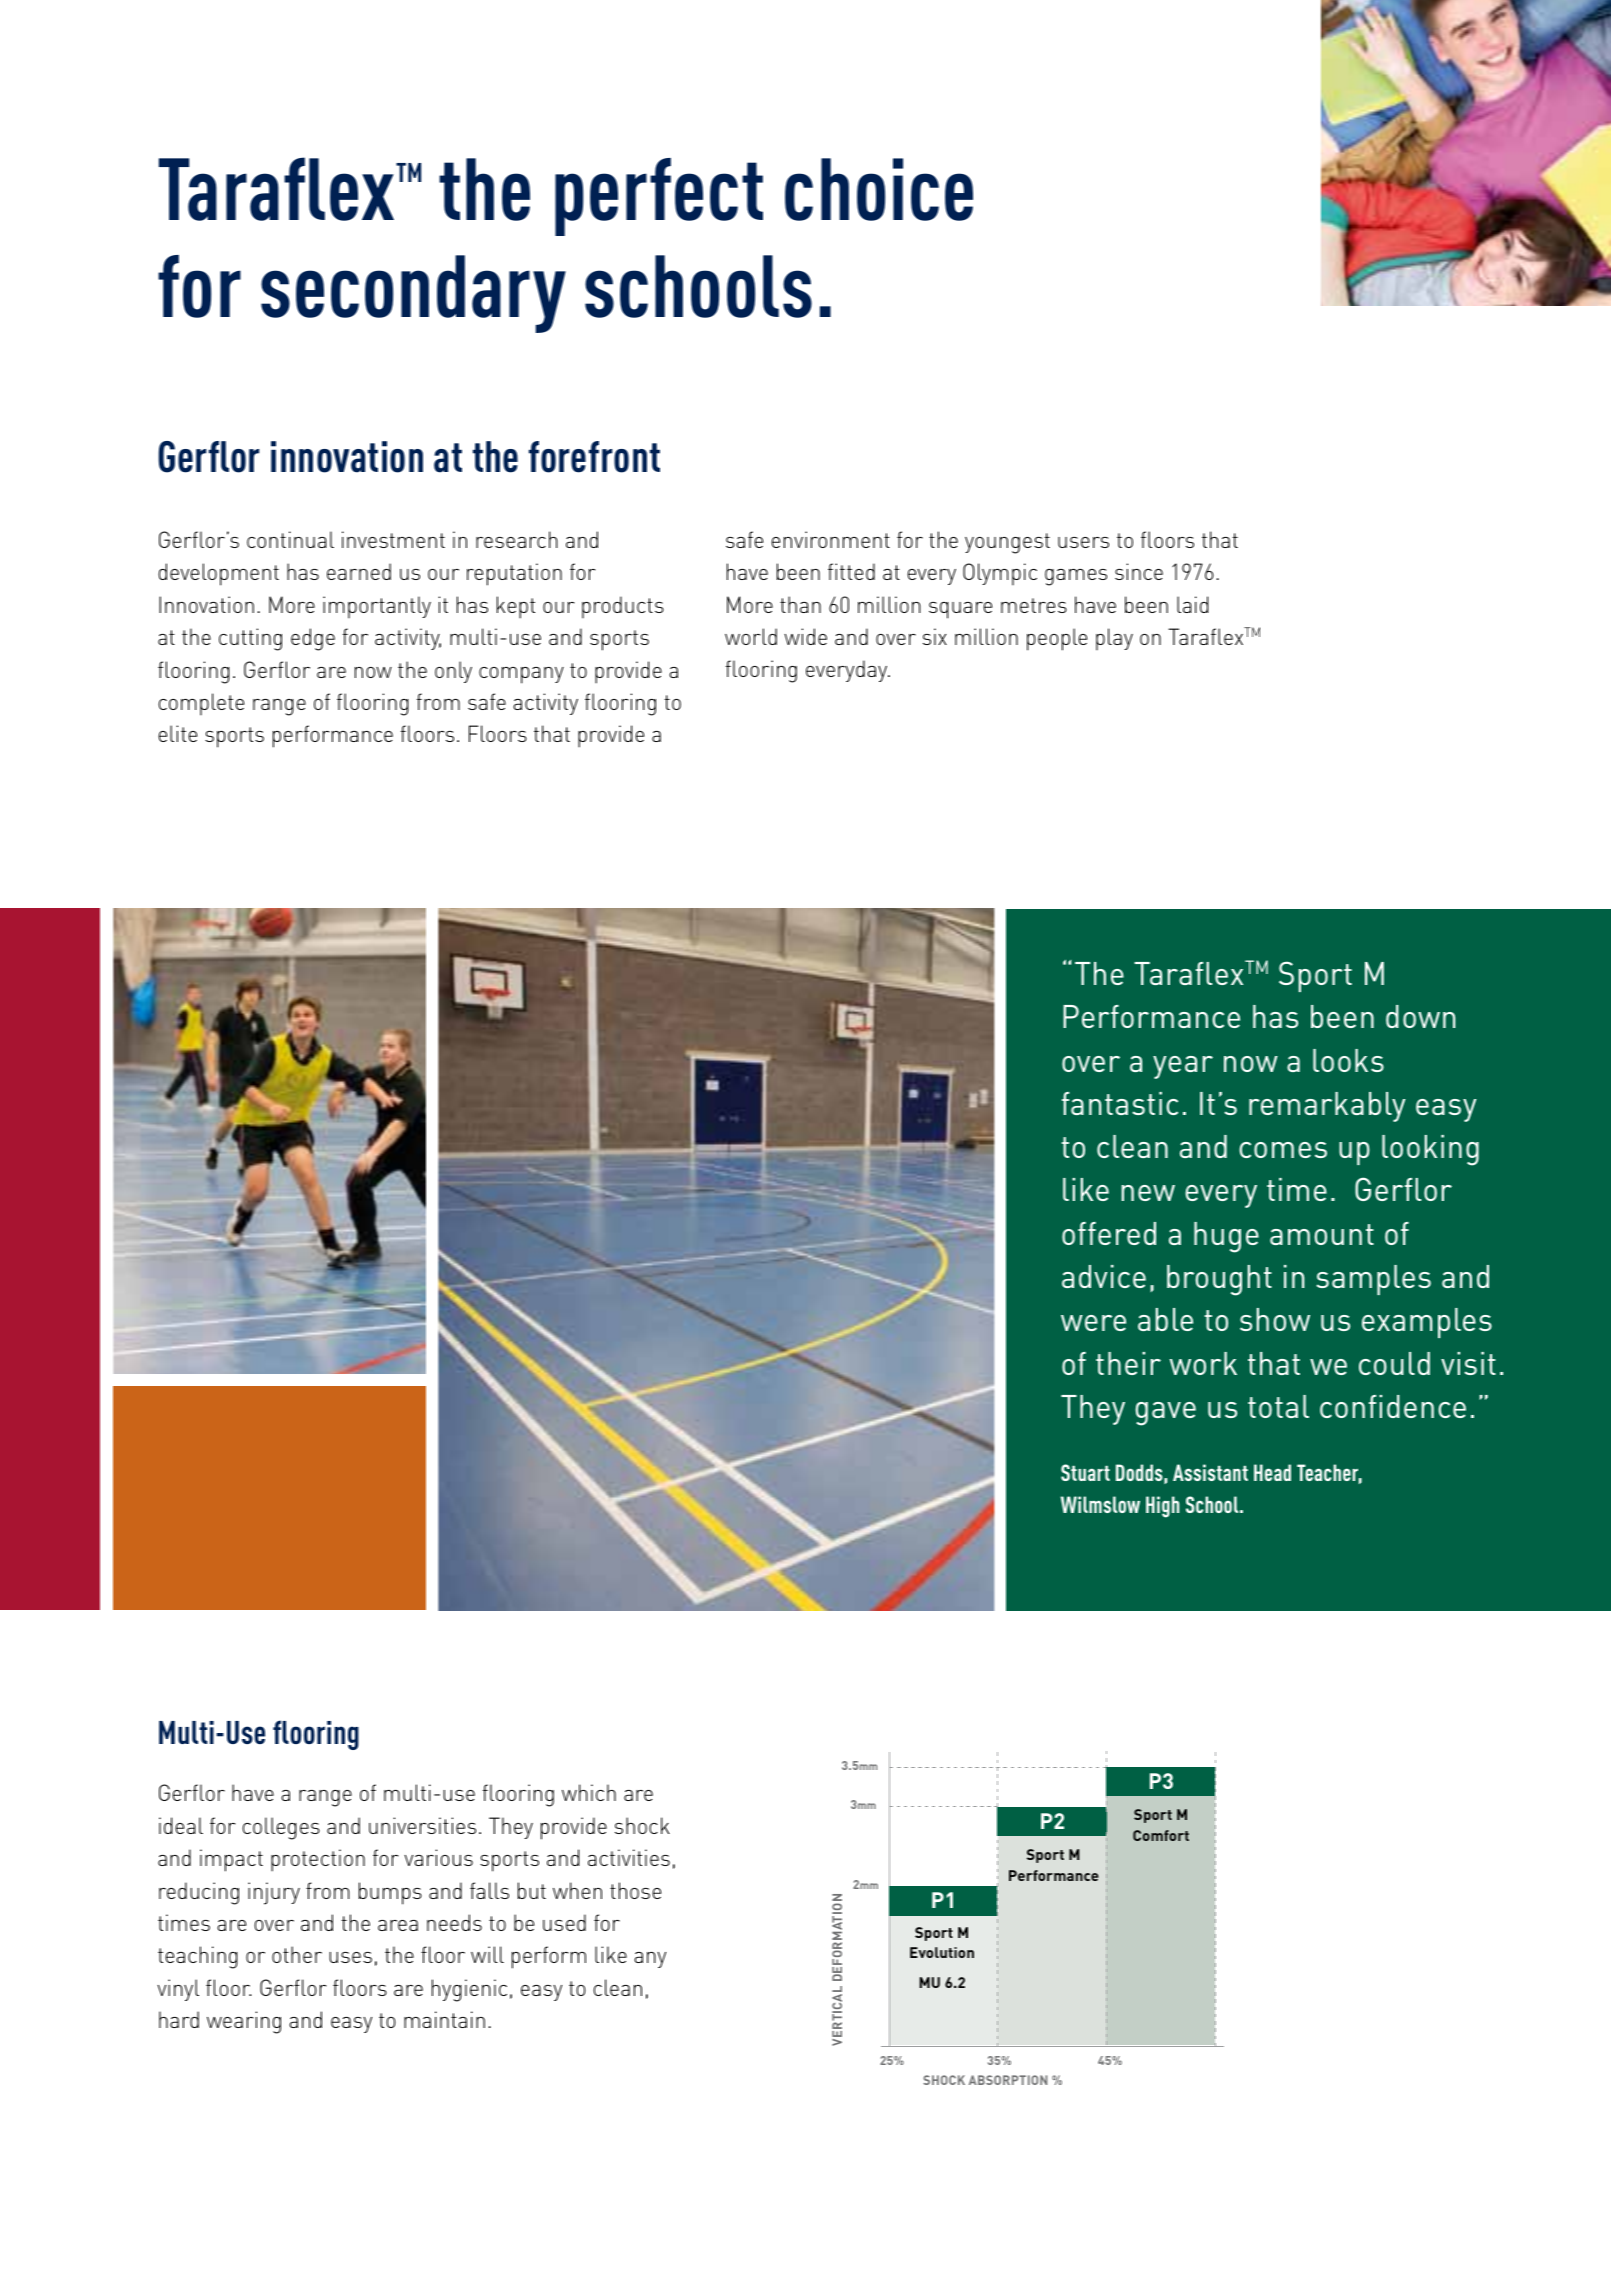  Describe the element at coordinates (1120, 1103) in the page. I see `fantastic` at that location.
